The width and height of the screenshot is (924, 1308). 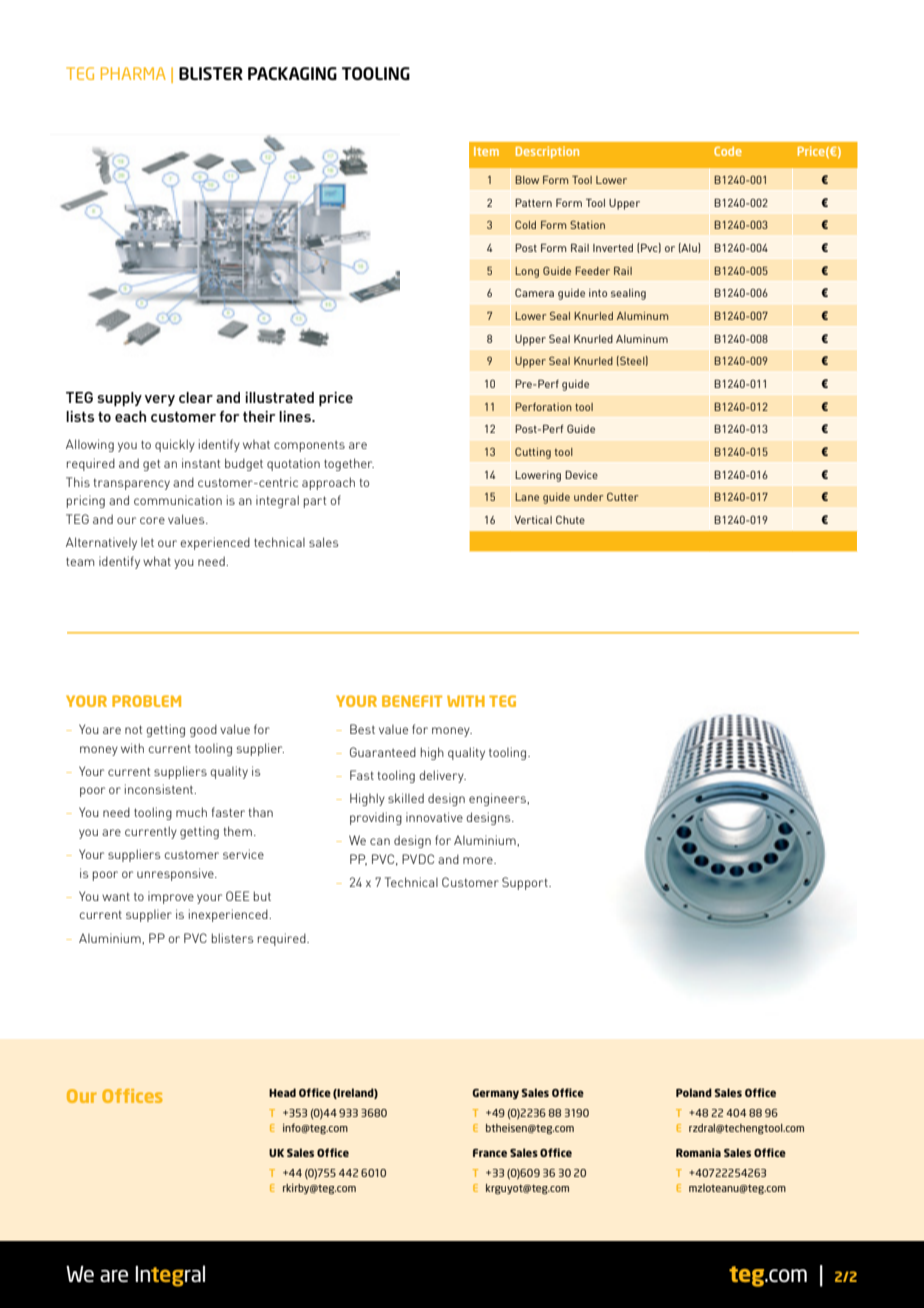 I want to click on France, so click(x=490, y=1153).
